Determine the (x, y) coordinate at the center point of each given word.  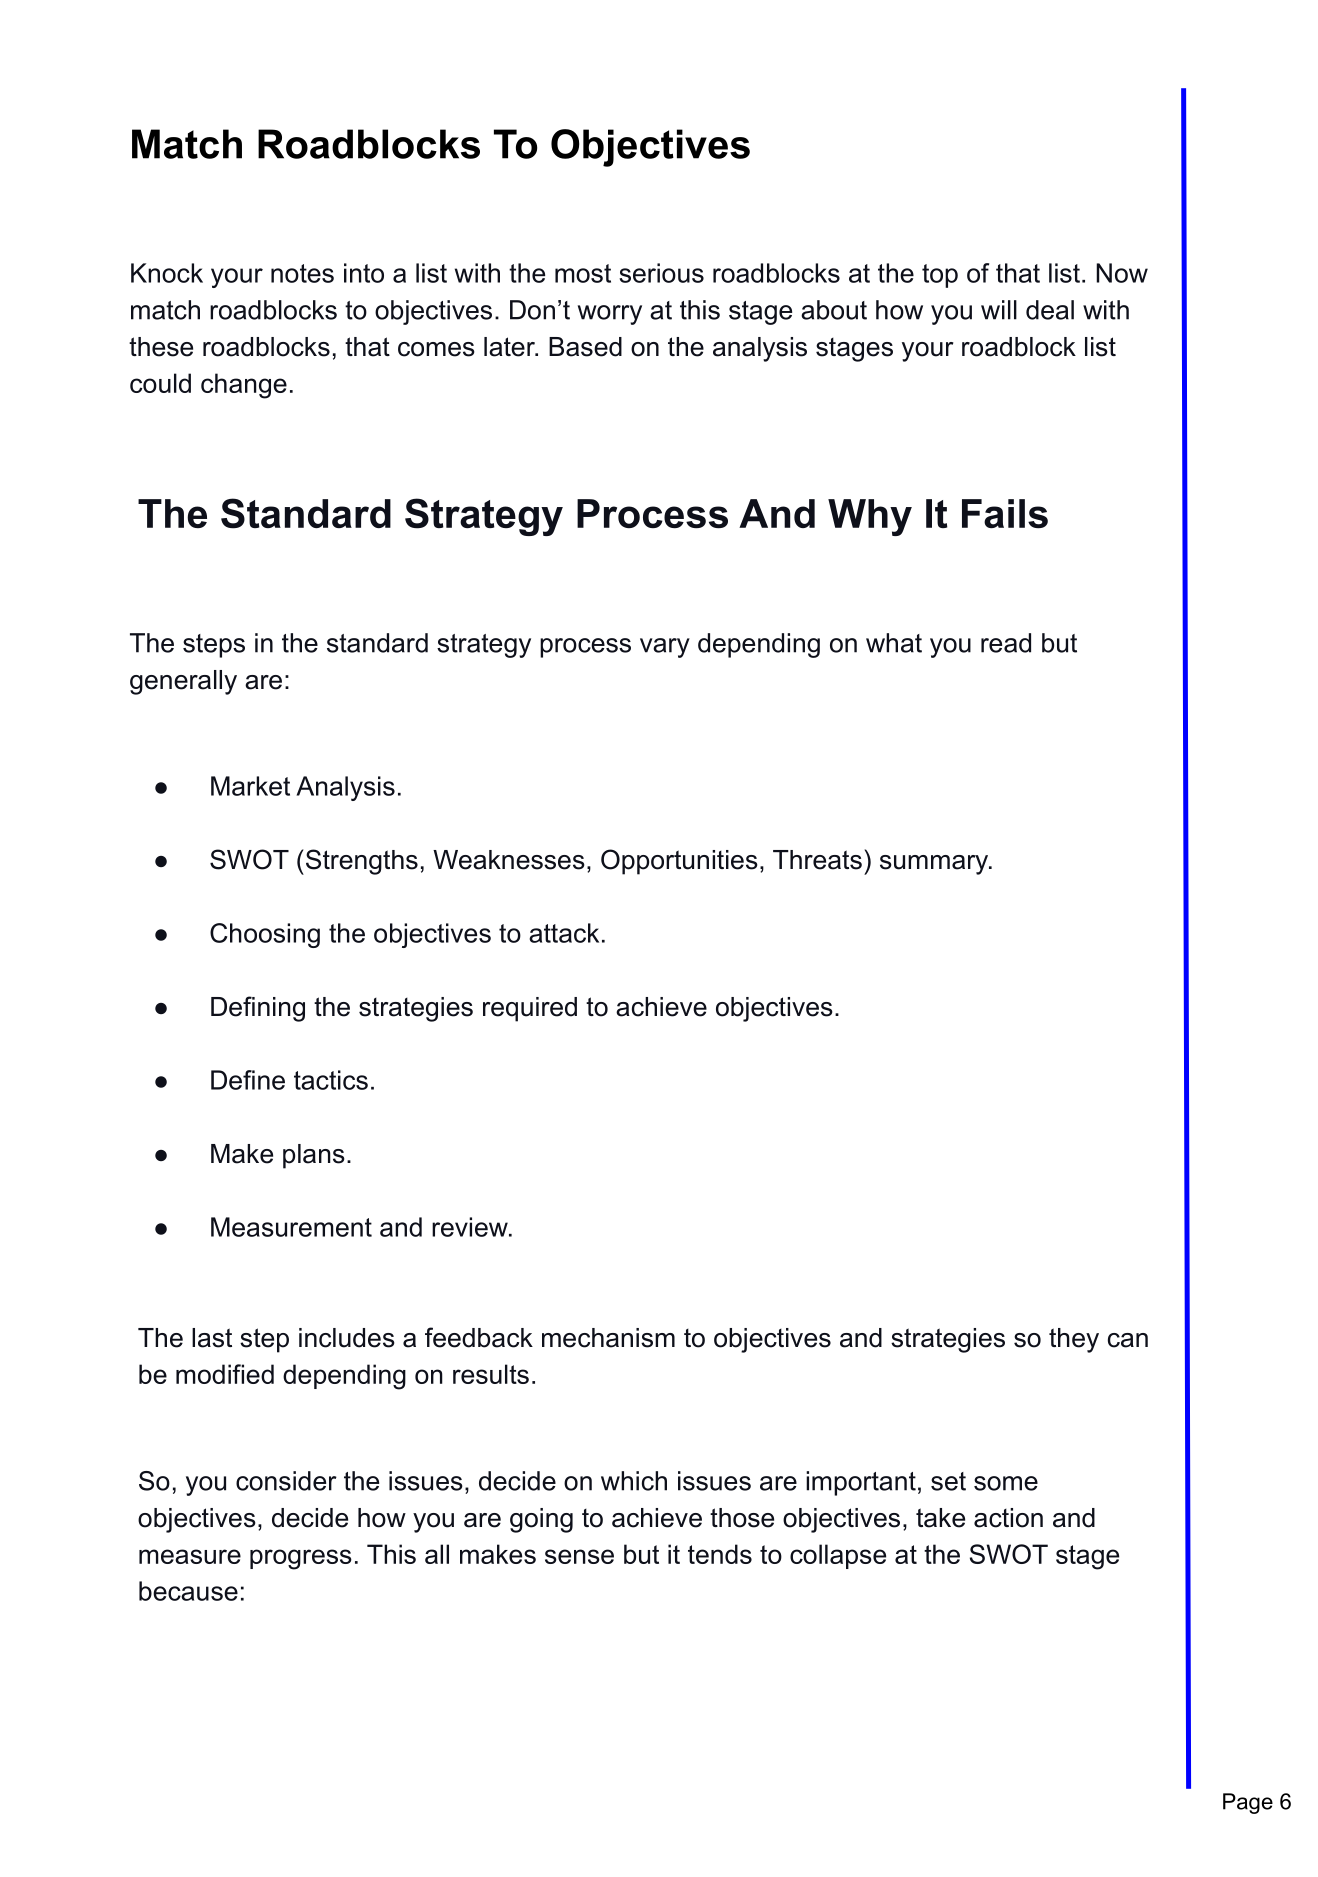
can (1128, 1340)
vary (665, 648)
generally (183, 682)
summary (935, 865)
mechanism (608, 1338)
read (1006, 643)
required (530, 1009)
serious (661, 273)
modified (225, 1374)
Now (1122, 273)
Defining (258, 1009)
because (188, 1591)
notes (302, 273)
